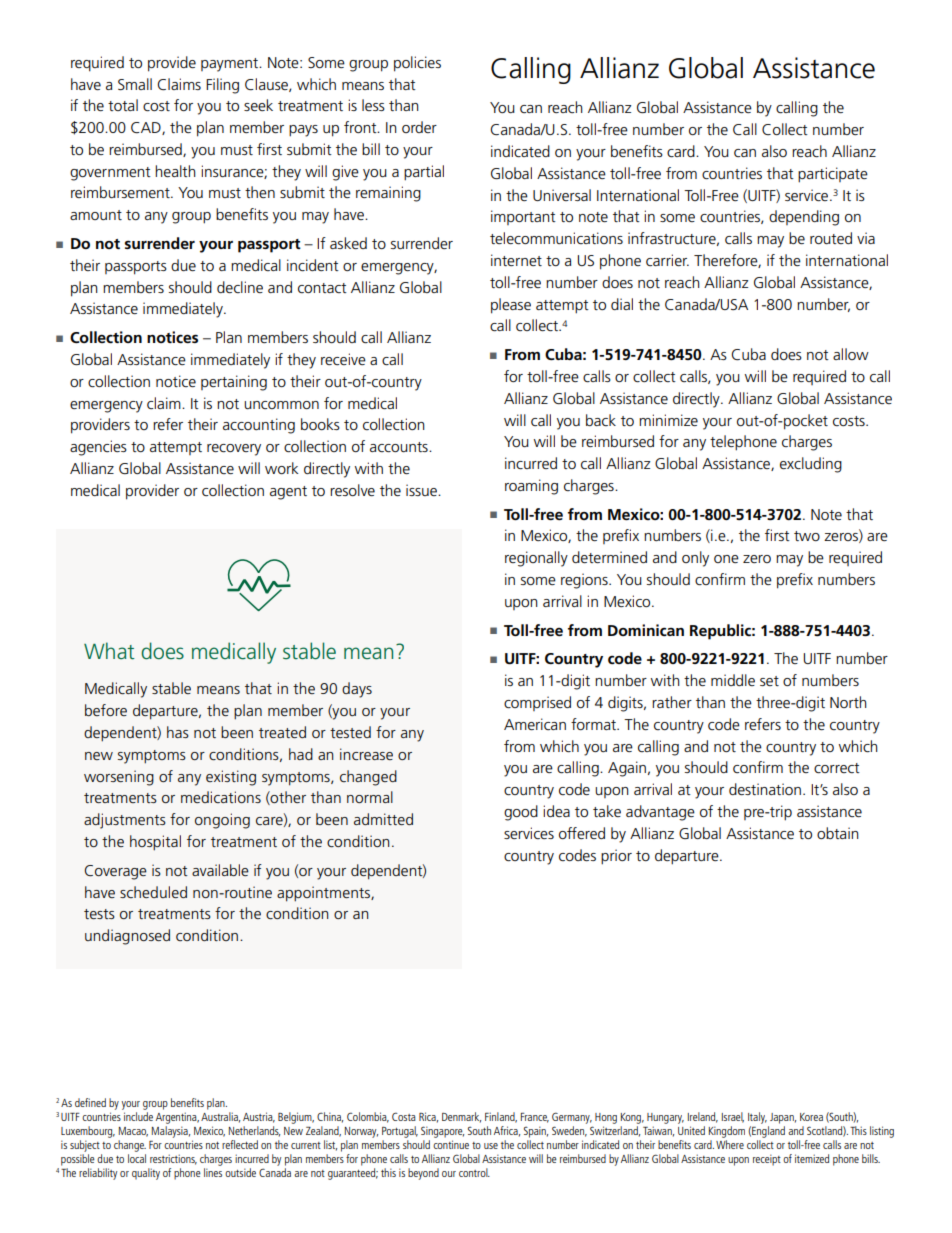 Image resolution: width=952 pixels, height=1233 pixels. Describe the element at coordinates (400, 447) in the screenshot. I see `accounts` at that location.
